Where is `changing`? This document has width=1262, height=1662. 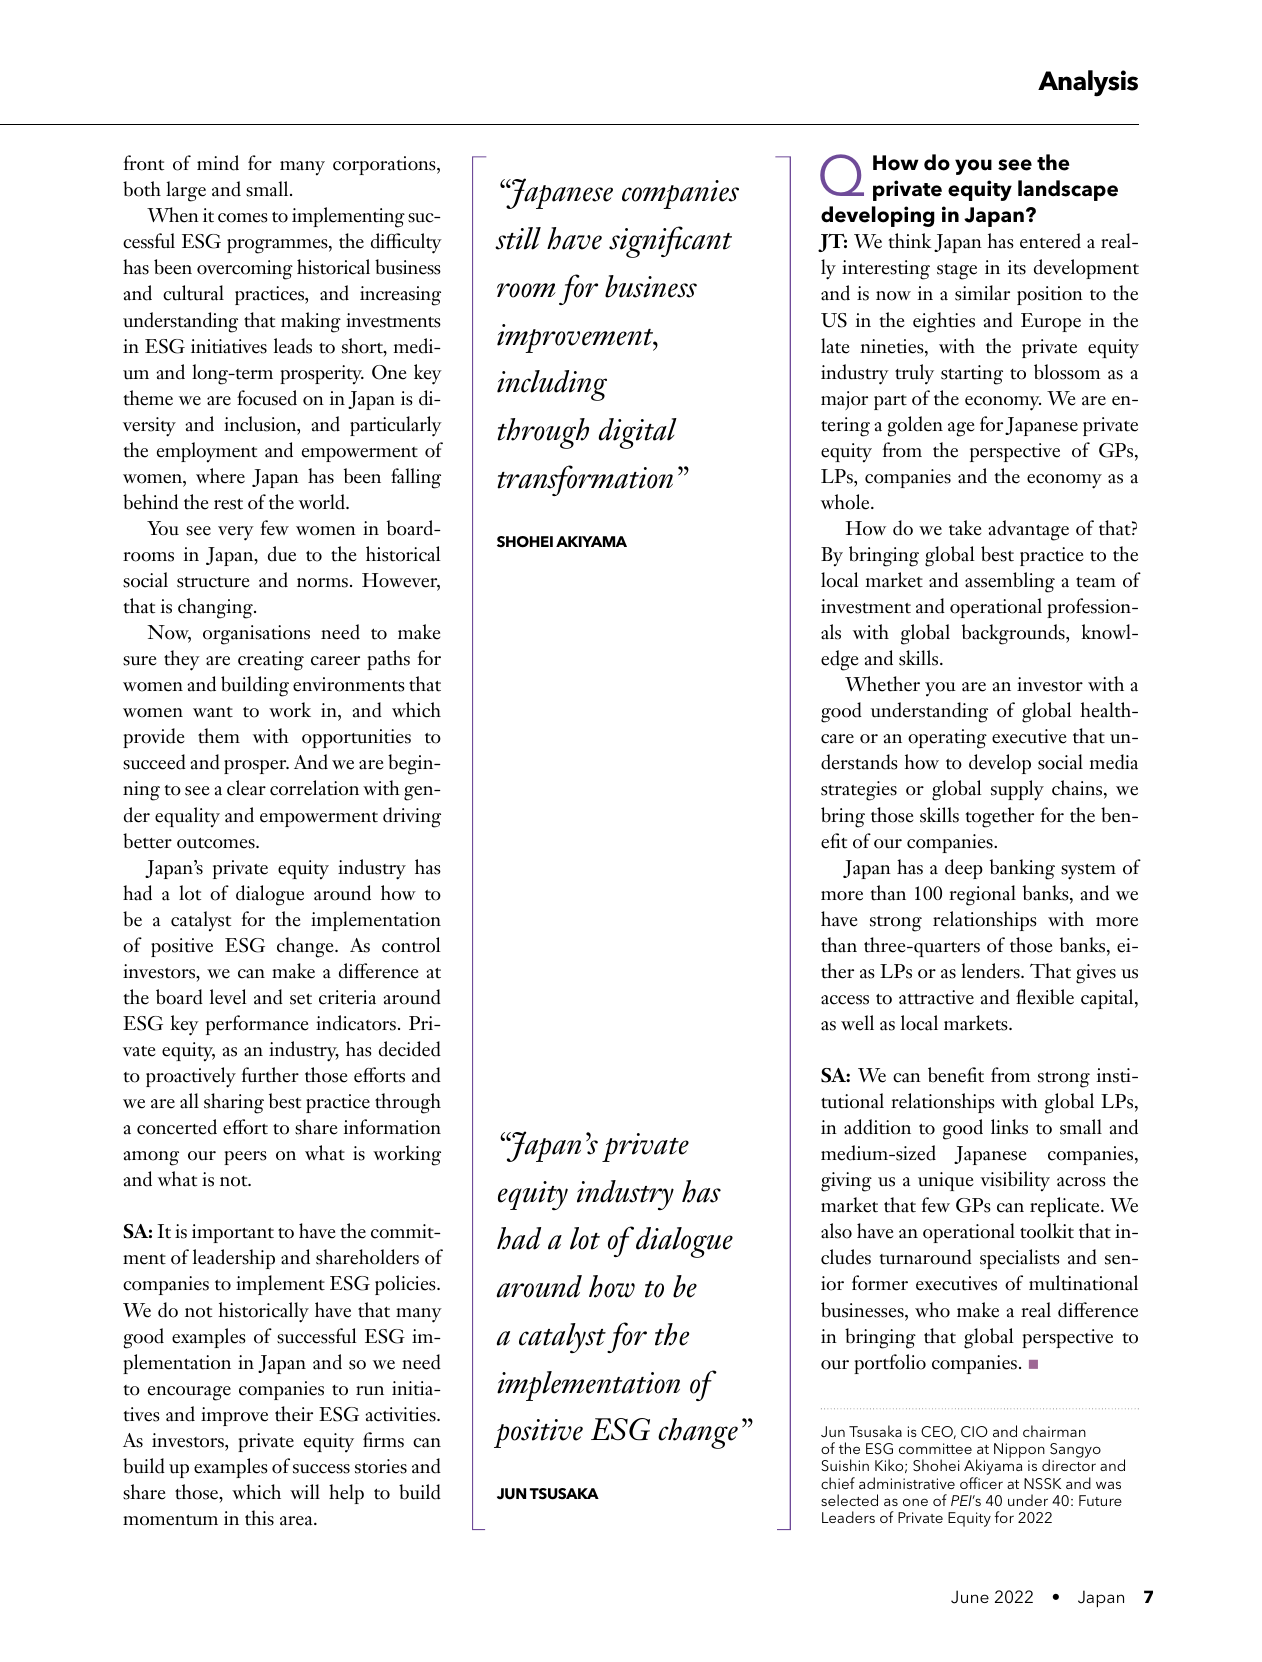 changing is located at coordinates (216, 608).
